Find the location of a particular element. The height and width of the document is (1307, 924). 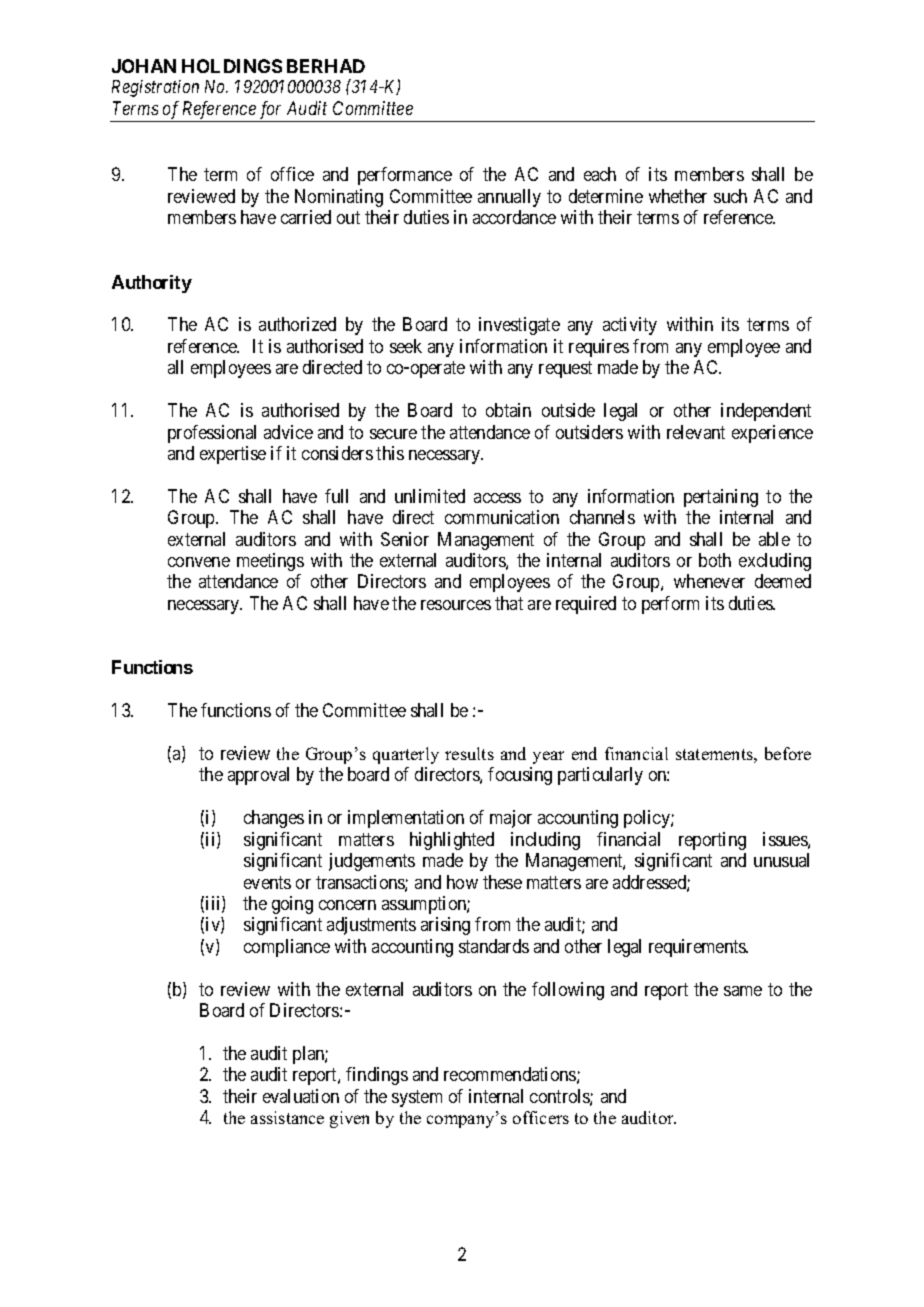

before is located at coordinates (788, 753).
